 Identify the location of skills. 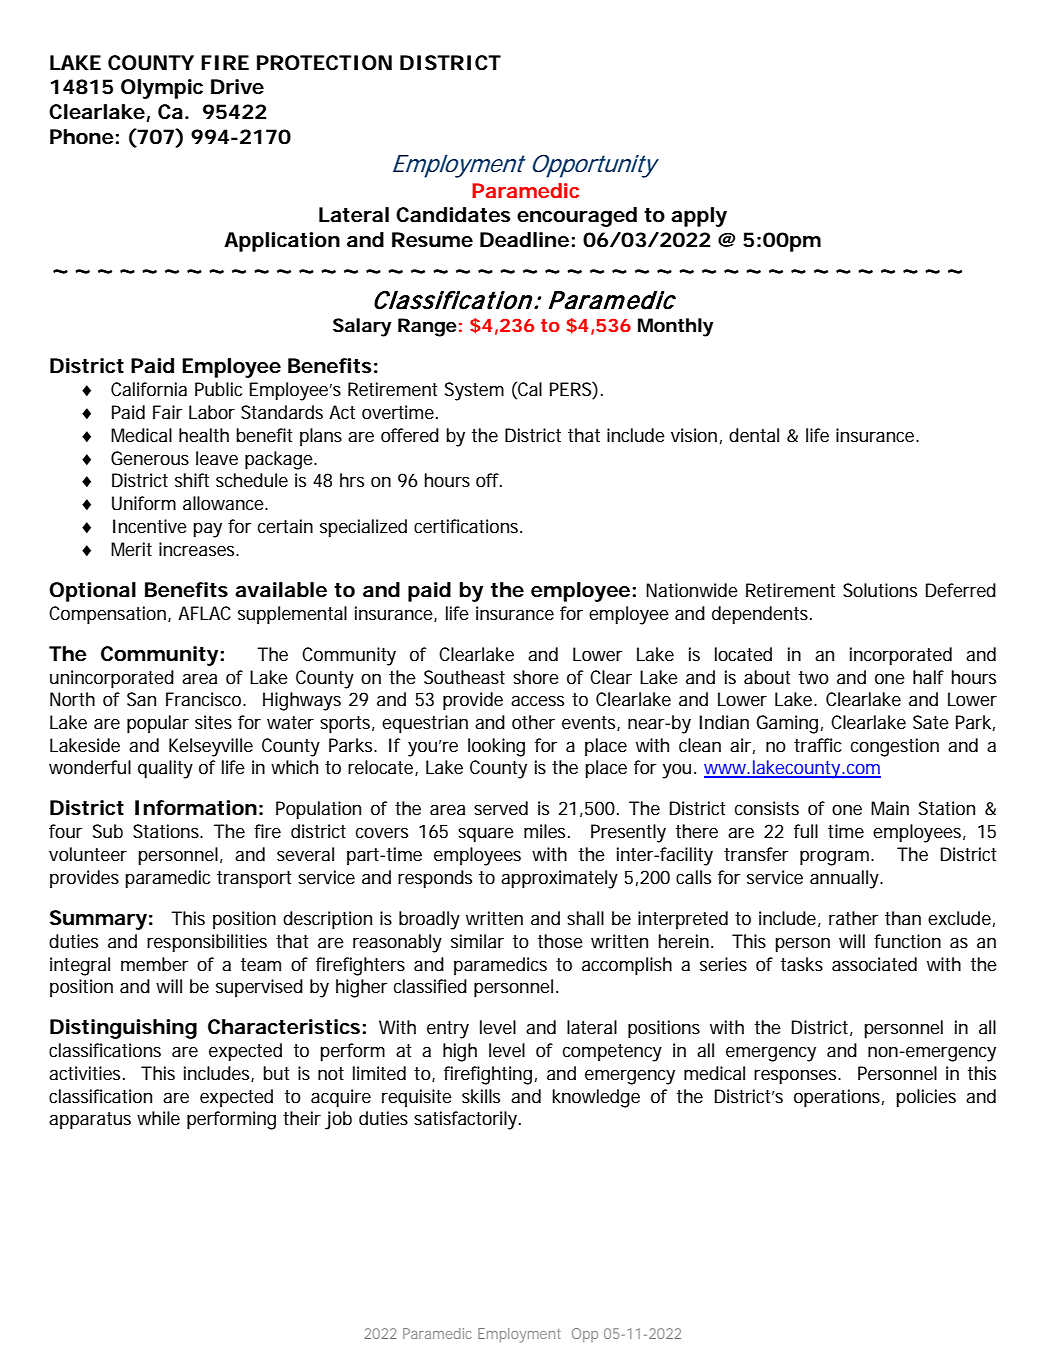
(481, 1096).
